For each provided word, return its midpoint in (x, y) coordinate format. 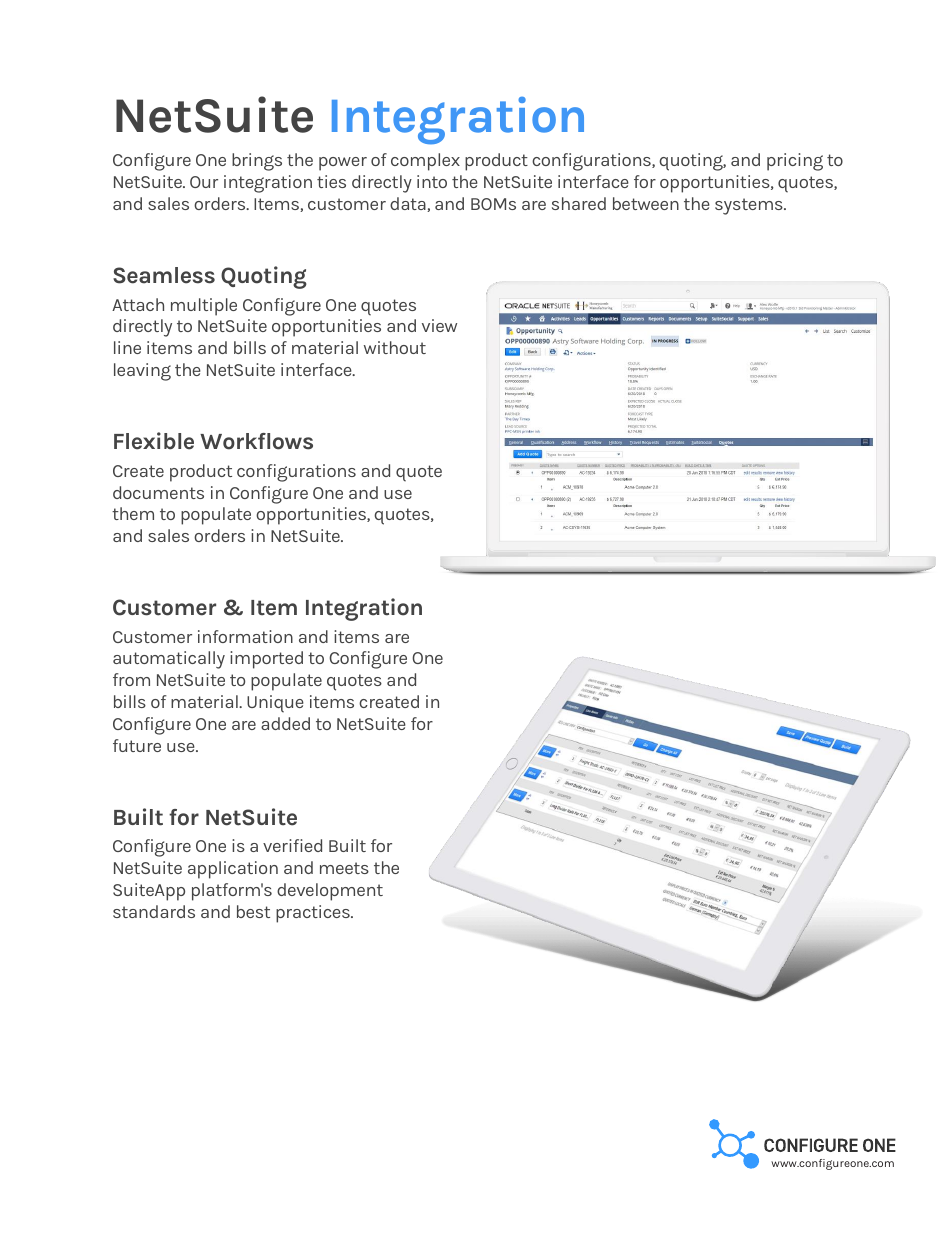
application (233, 870)
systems (750, 206)
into (432, 181)
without (395, 347)
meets (344, 868)
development (330, 892)
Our (204, 182)
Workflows (256, 441)
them (133, 513)
